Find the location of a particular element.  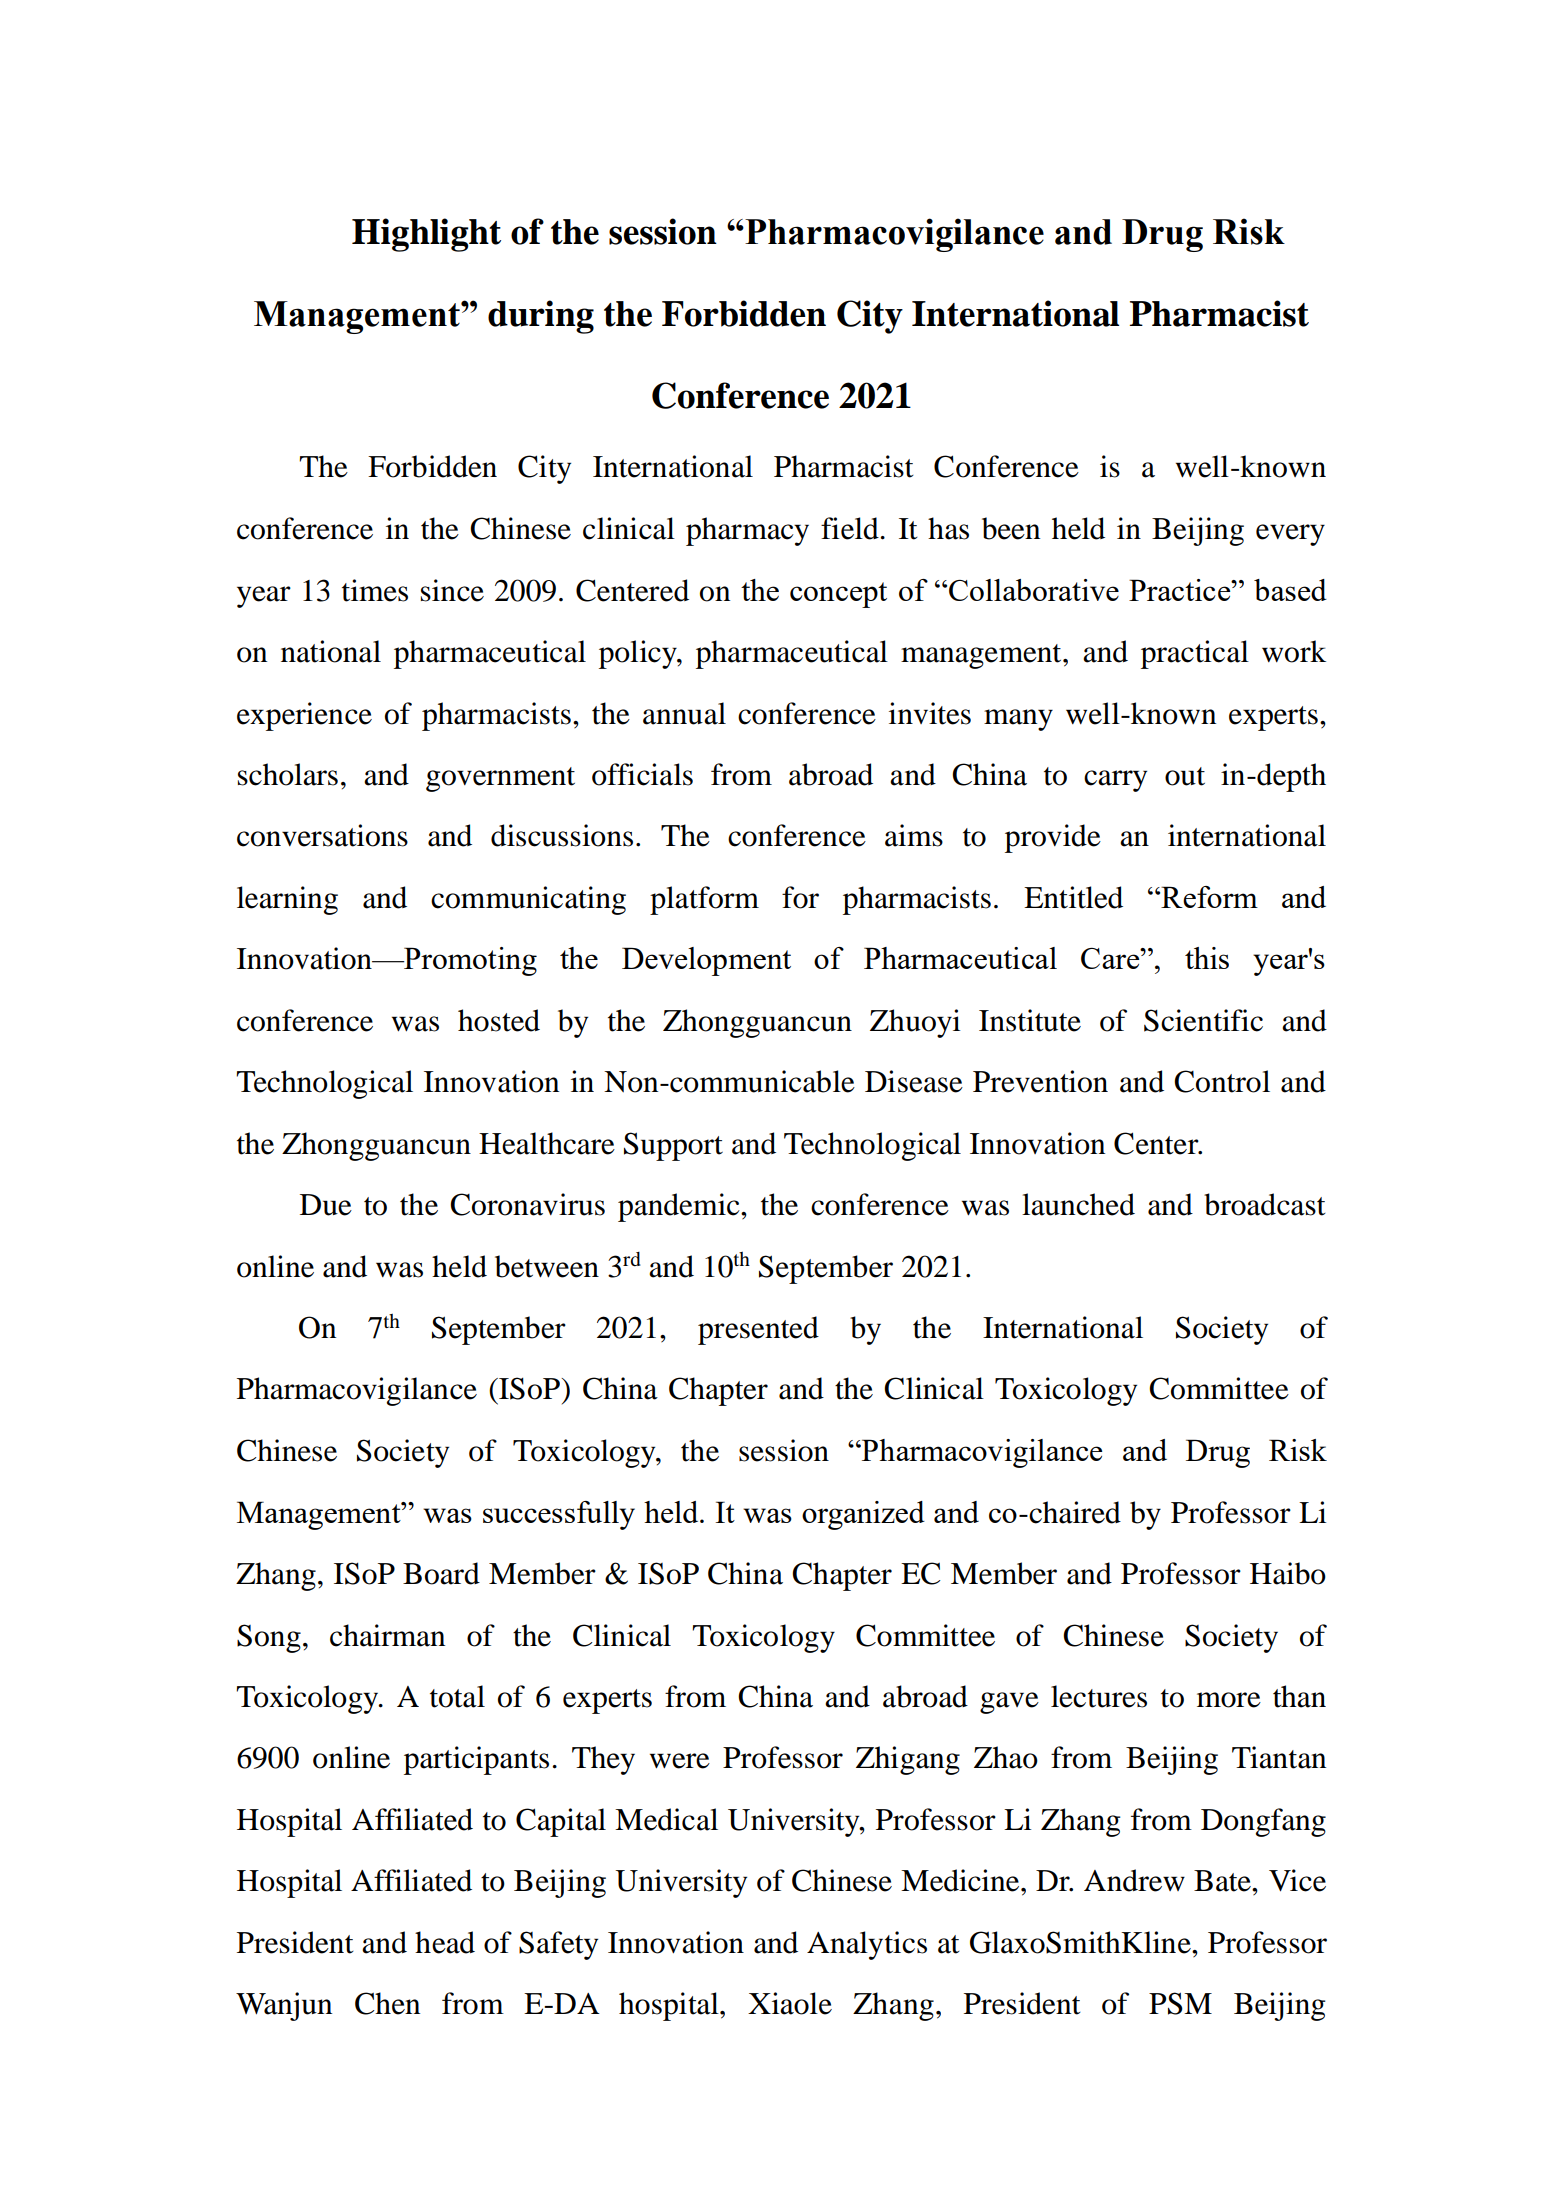

more is located at coordinates (1229, 1700).
